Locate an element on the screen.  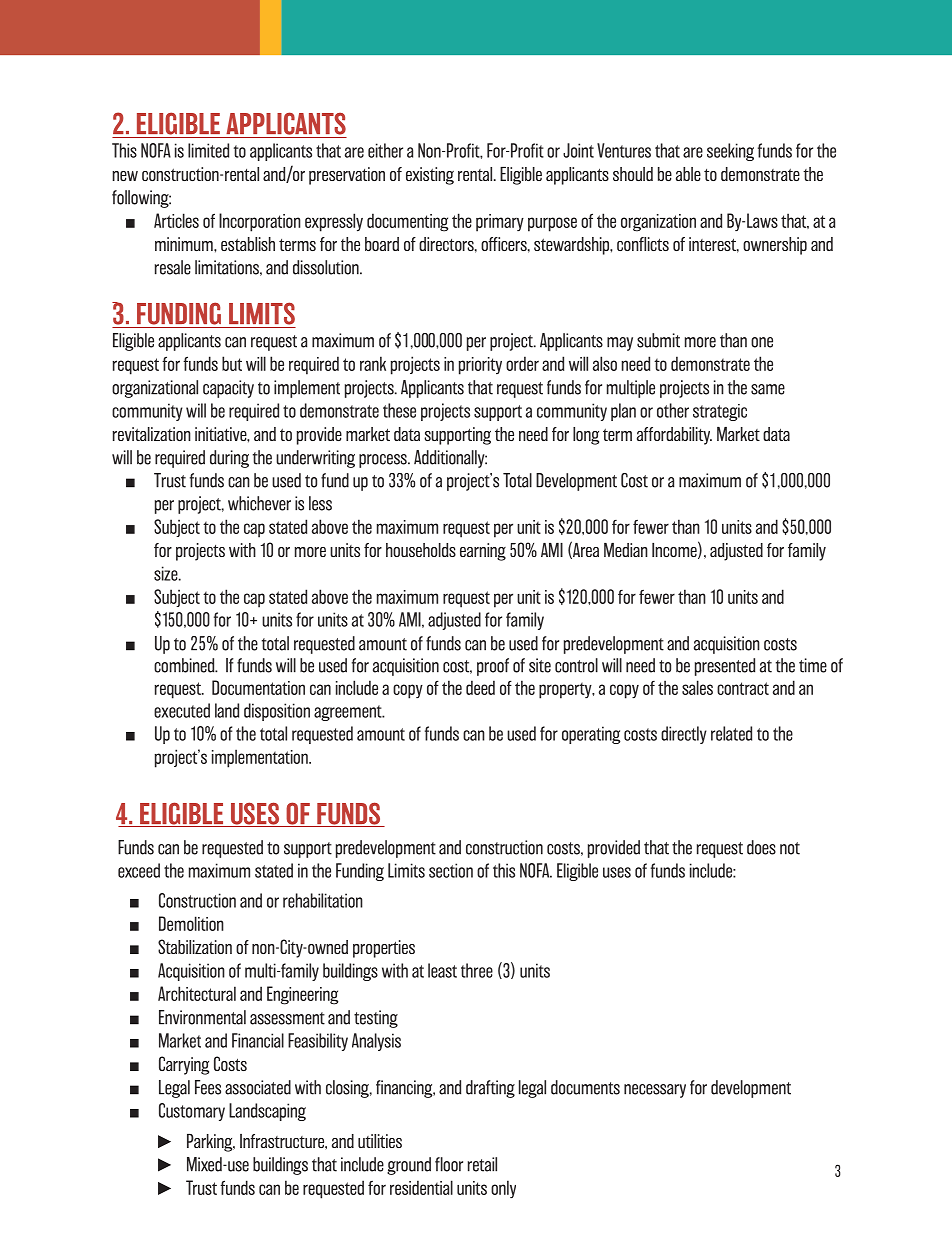
Parking is located at coordinates (211, 1143).
